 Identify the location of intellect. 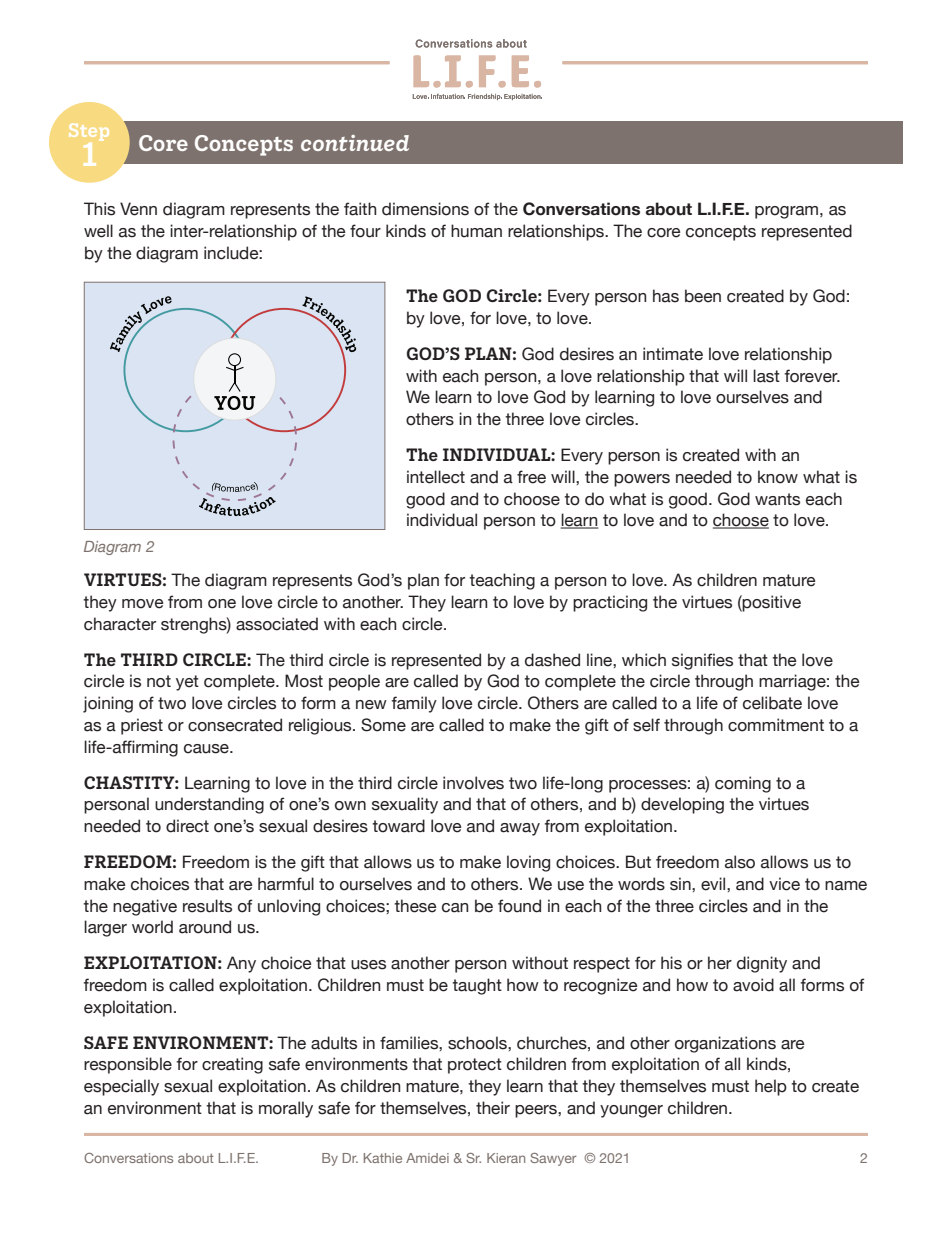
(436, 477).
